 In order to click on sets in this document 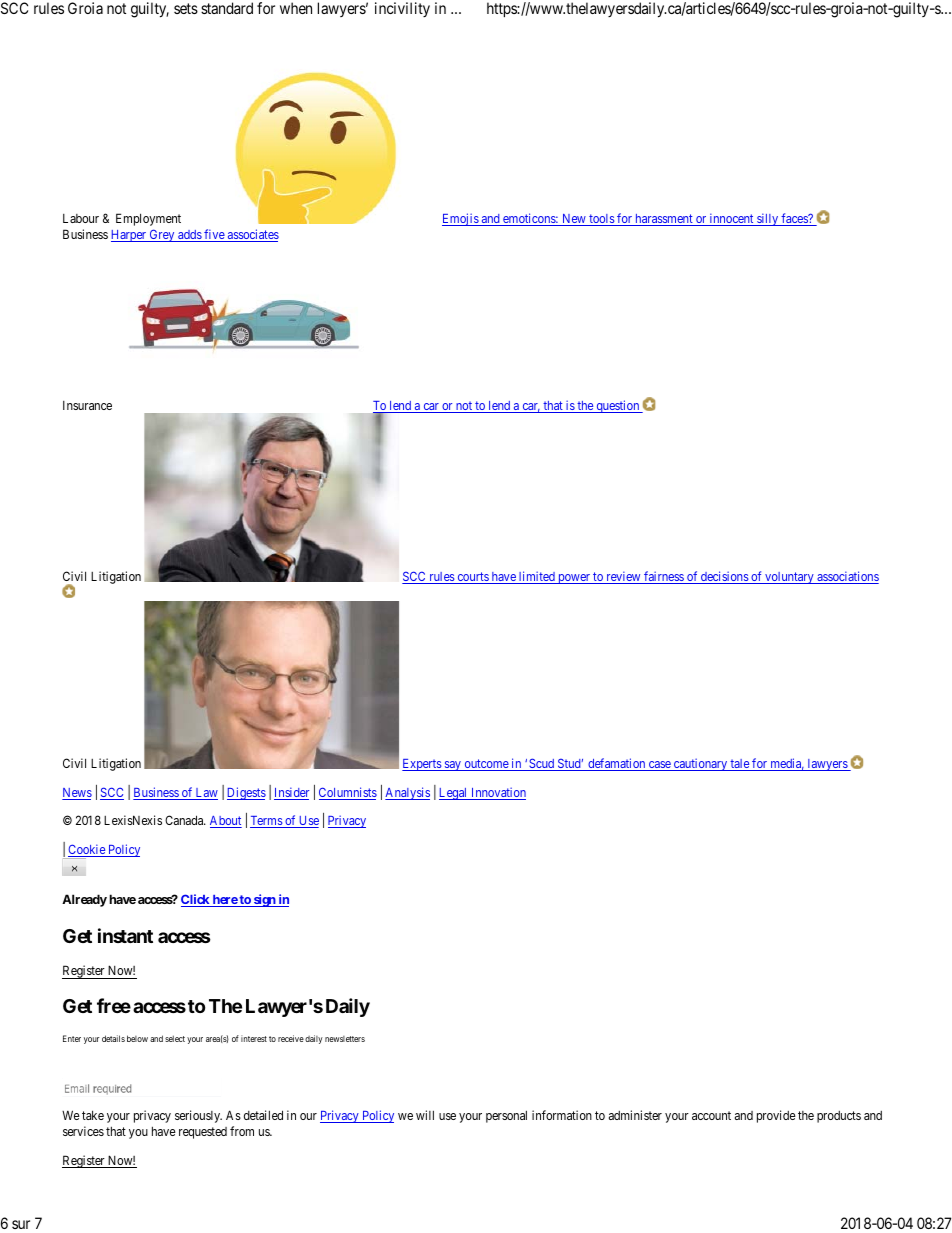, I will do `click(186, 8)`.
